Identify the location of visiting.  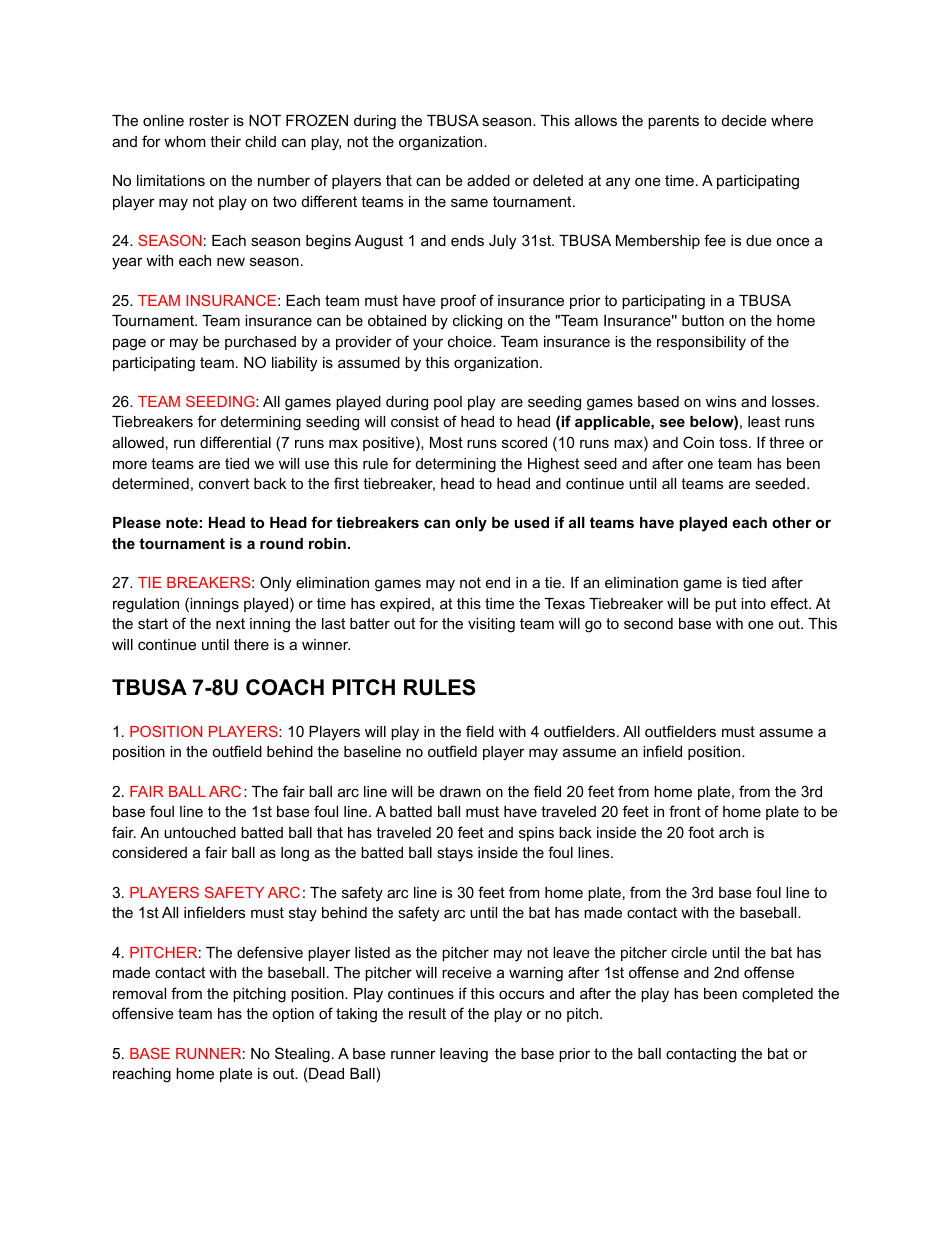
(491, 625).
